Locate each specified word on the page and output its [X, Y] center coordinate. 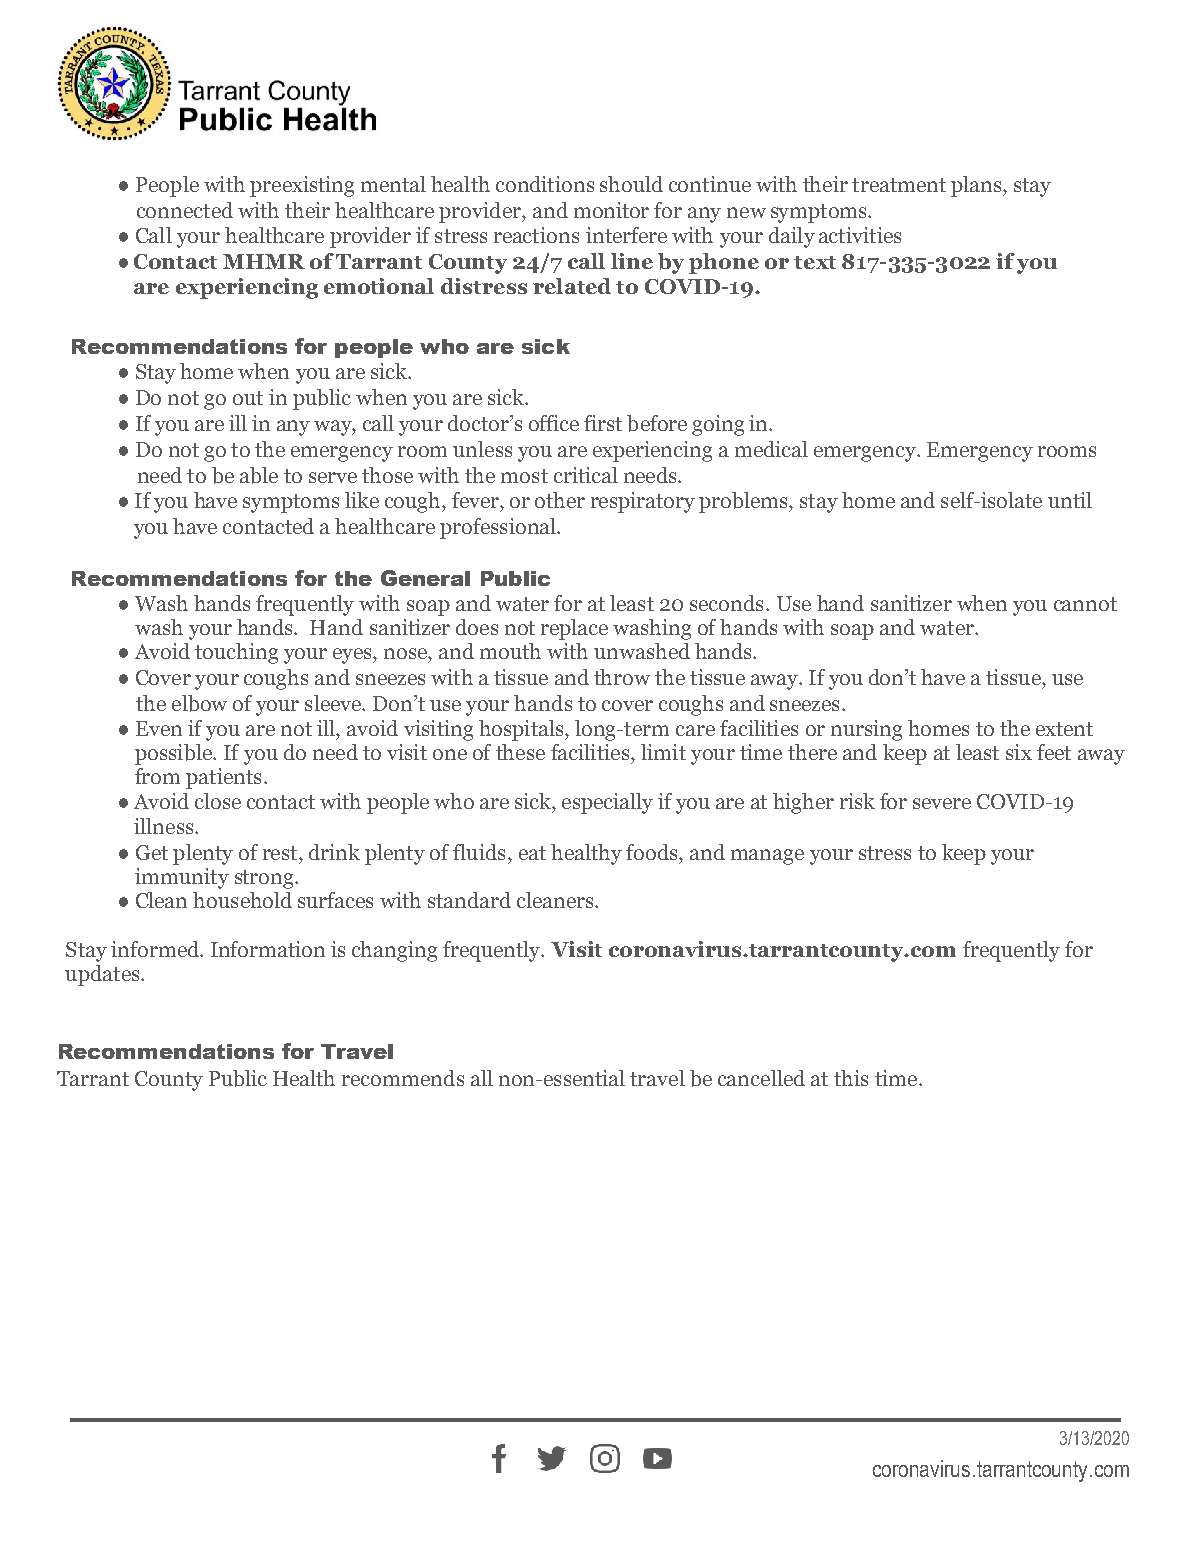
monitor [611, 210]
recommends [403, 1078]
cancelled [761, 1078]
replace [574, 629]
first [603, 423]
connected [185, 210]
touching [236, 653]
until [1070, 500]
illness [165, 826]
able [259, 475]
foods [653, 852]
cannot [1085, 604]
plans [977, 186]
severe [942, 803]
